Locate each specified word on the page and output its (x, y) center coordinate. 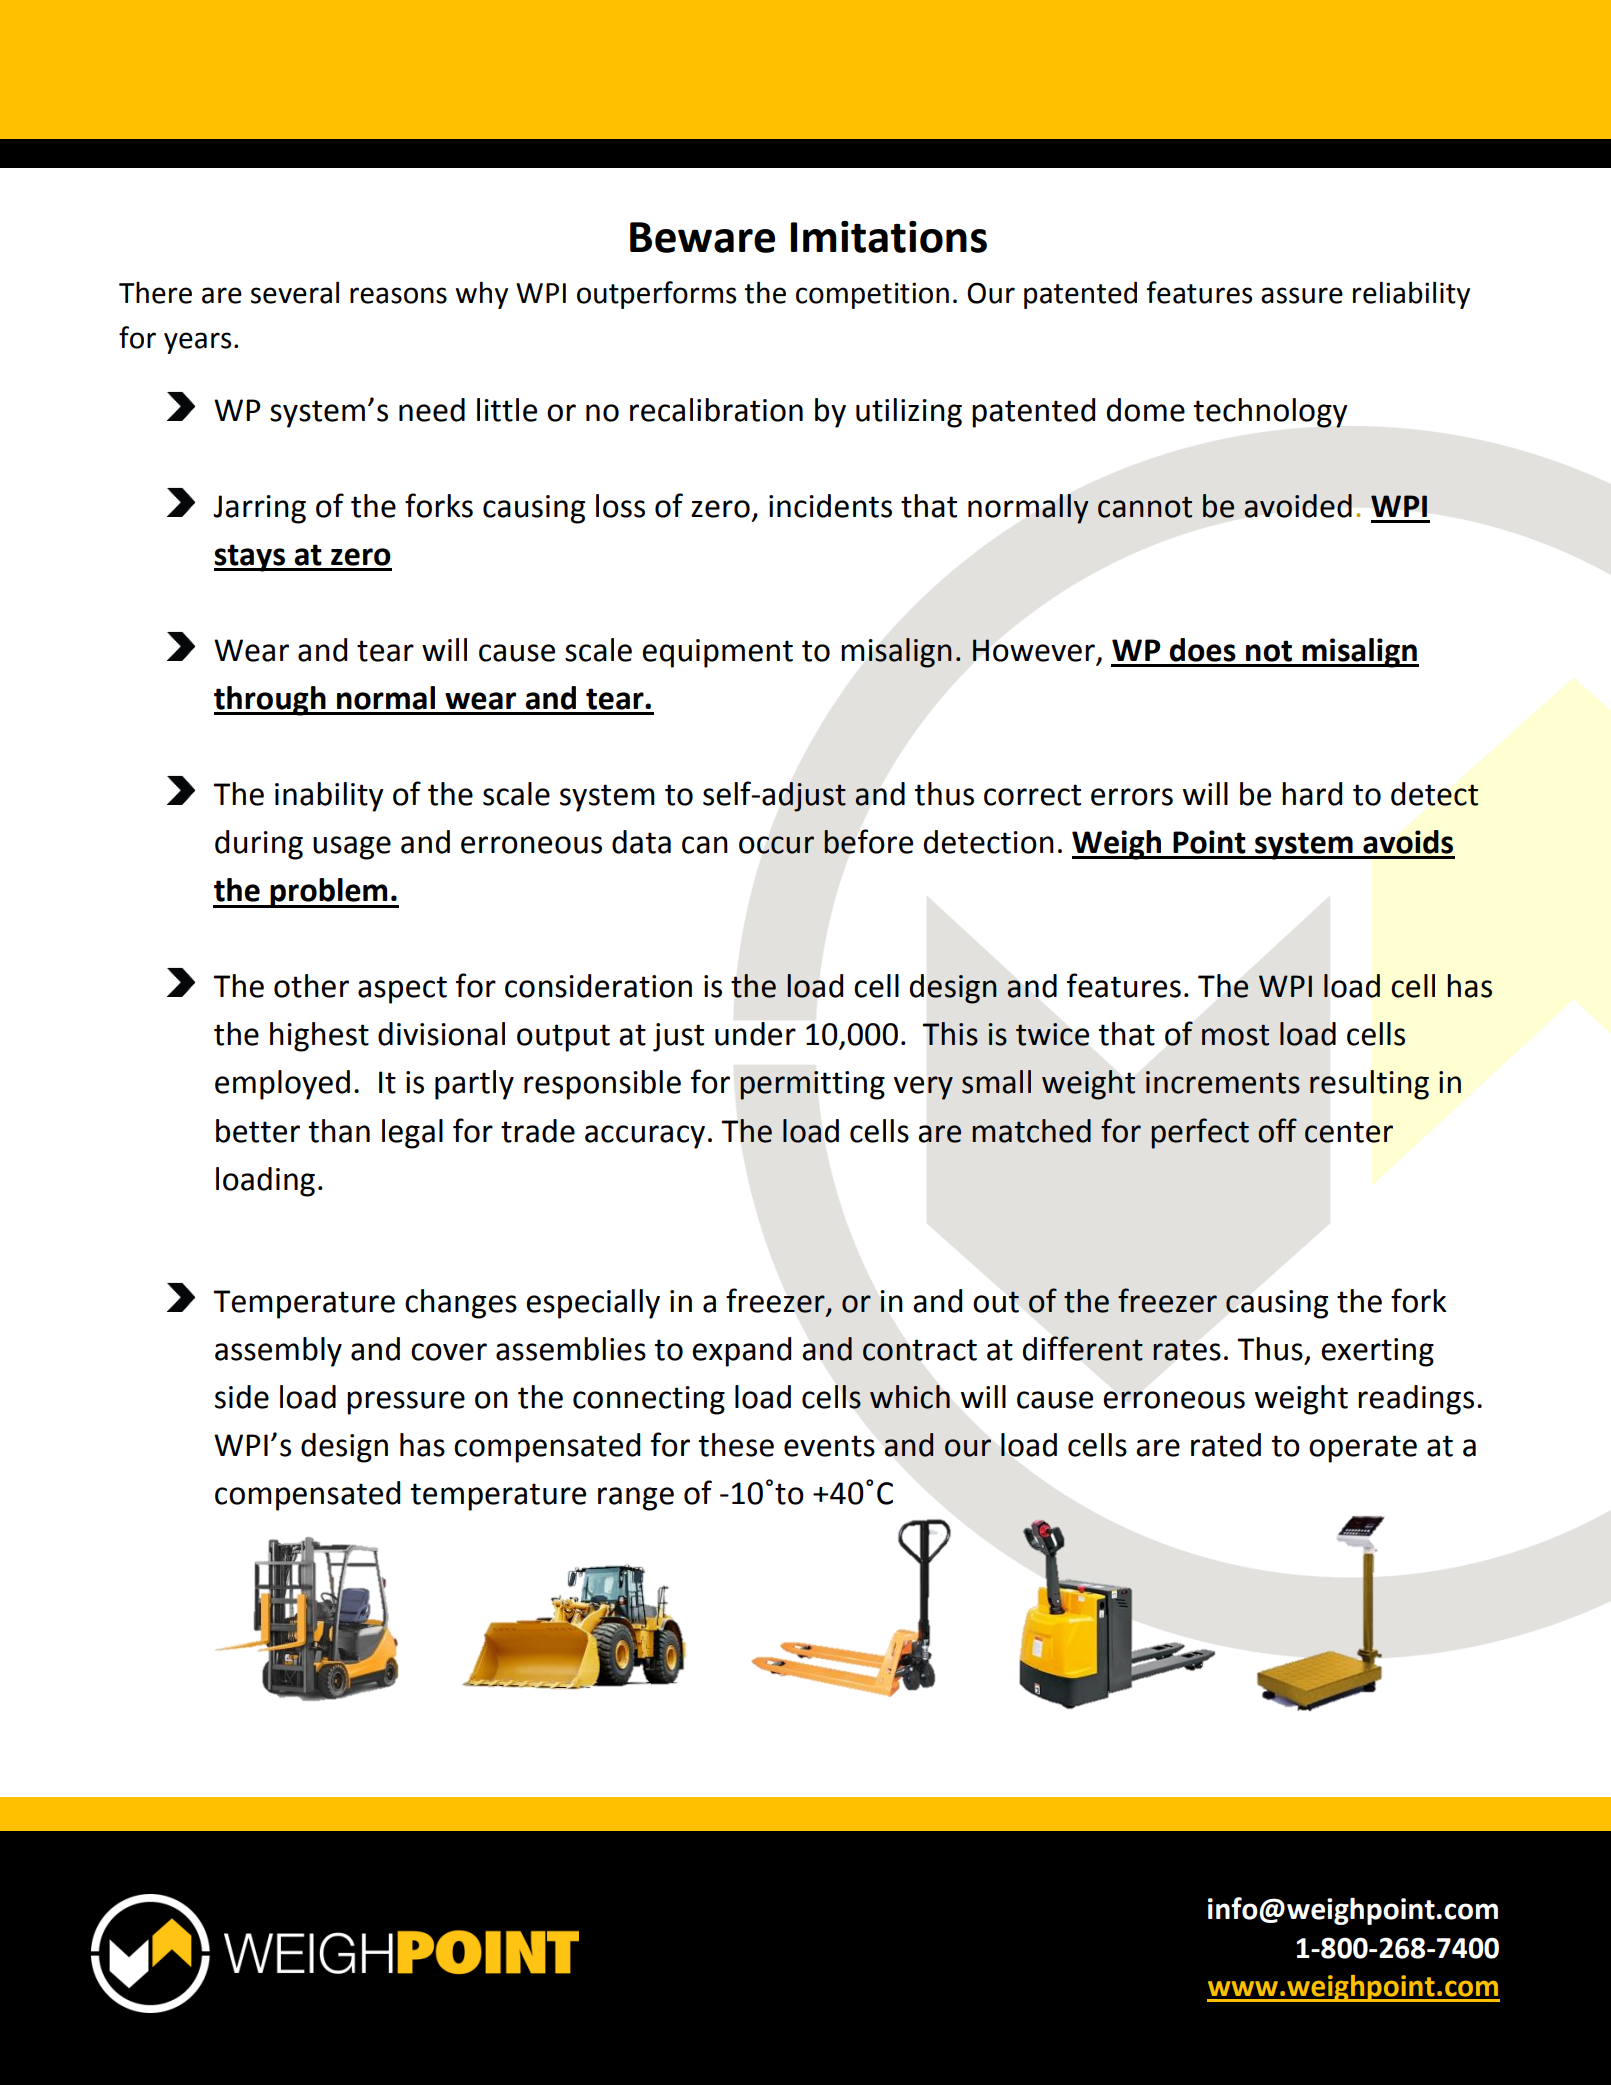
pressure (406, 1403)
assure (1302, 295)
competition (872, 295)
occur (776, 845)
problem (329, 893)
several (295, 292)
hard (1312, 794)
